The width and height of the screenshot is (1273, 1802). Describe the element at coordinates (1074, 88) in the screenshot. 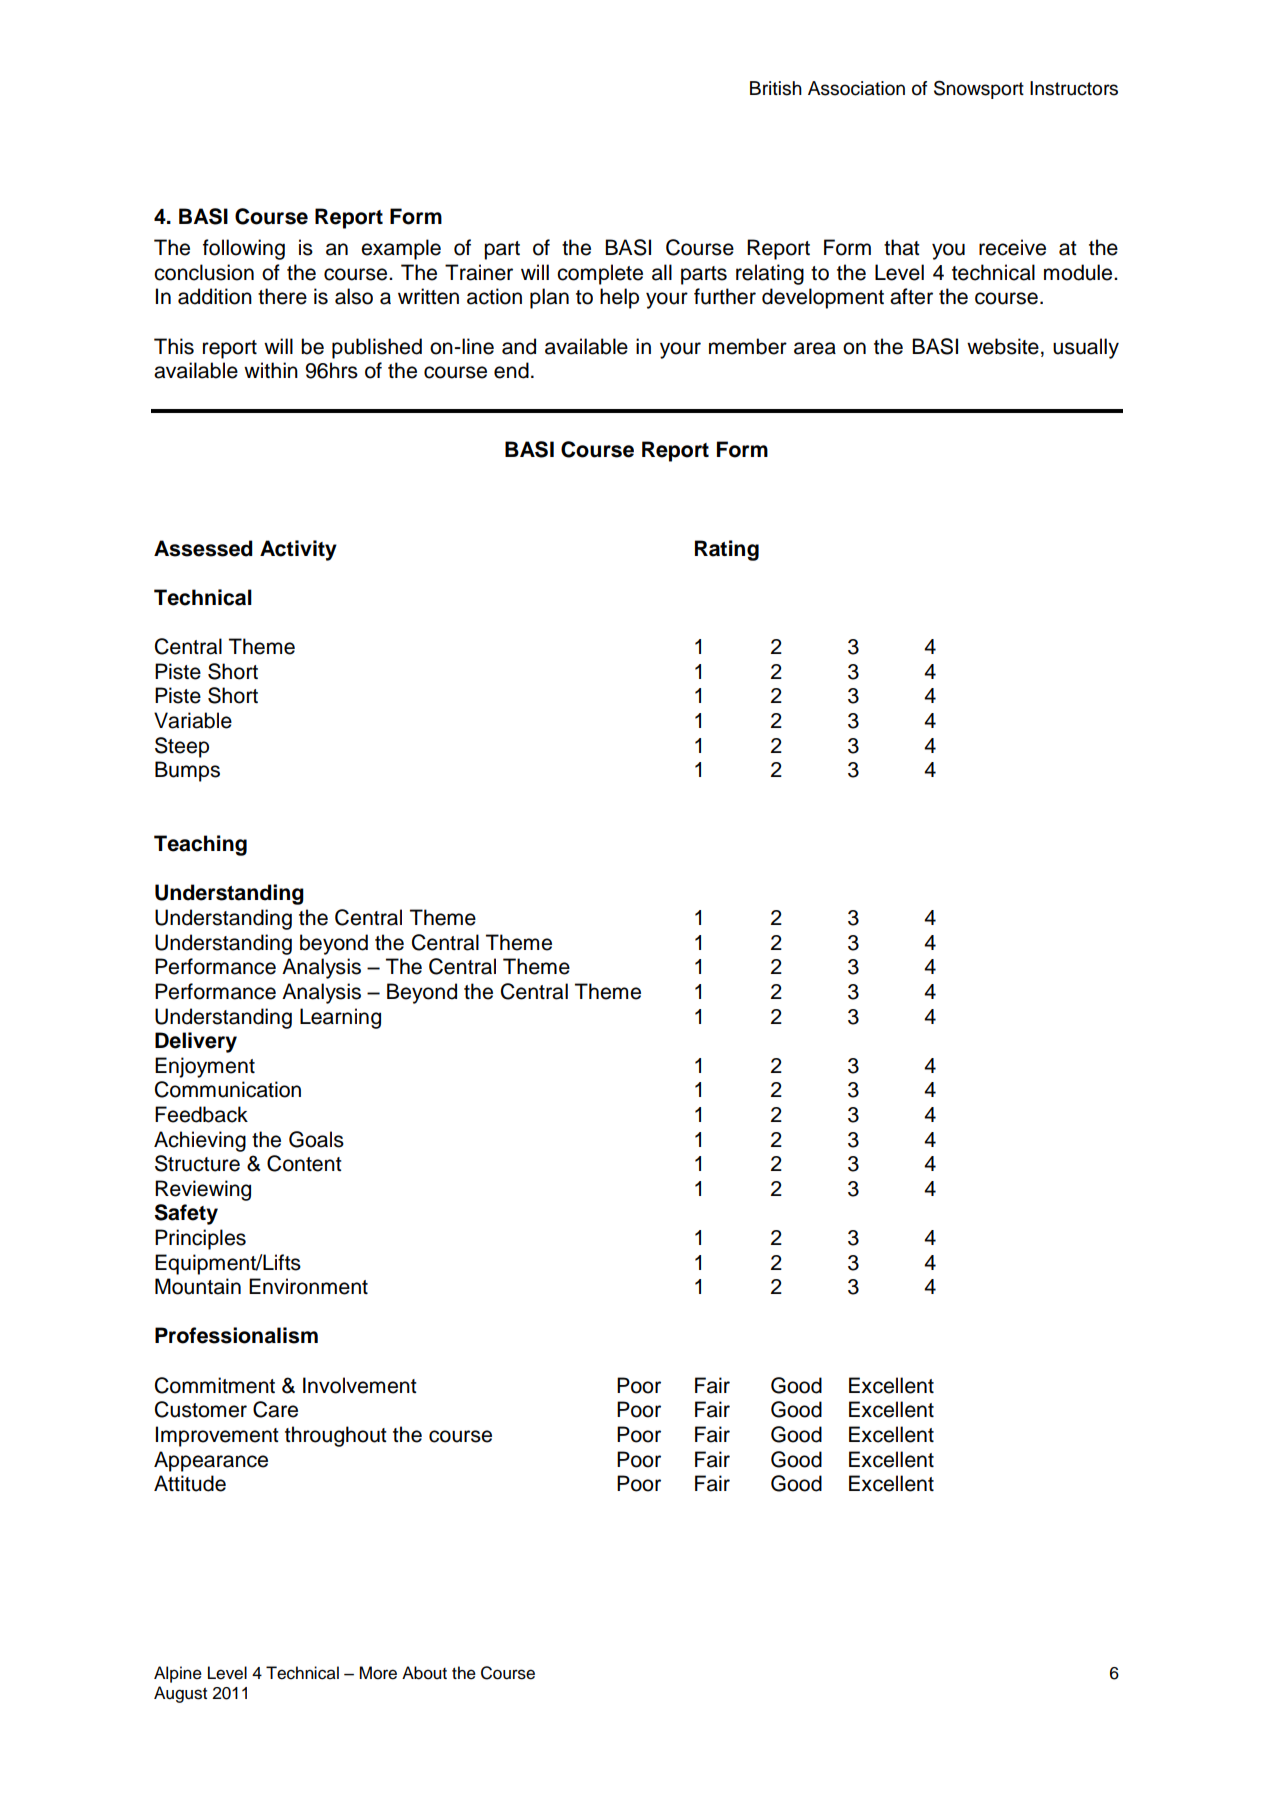

I see `Instructors` at that location.
